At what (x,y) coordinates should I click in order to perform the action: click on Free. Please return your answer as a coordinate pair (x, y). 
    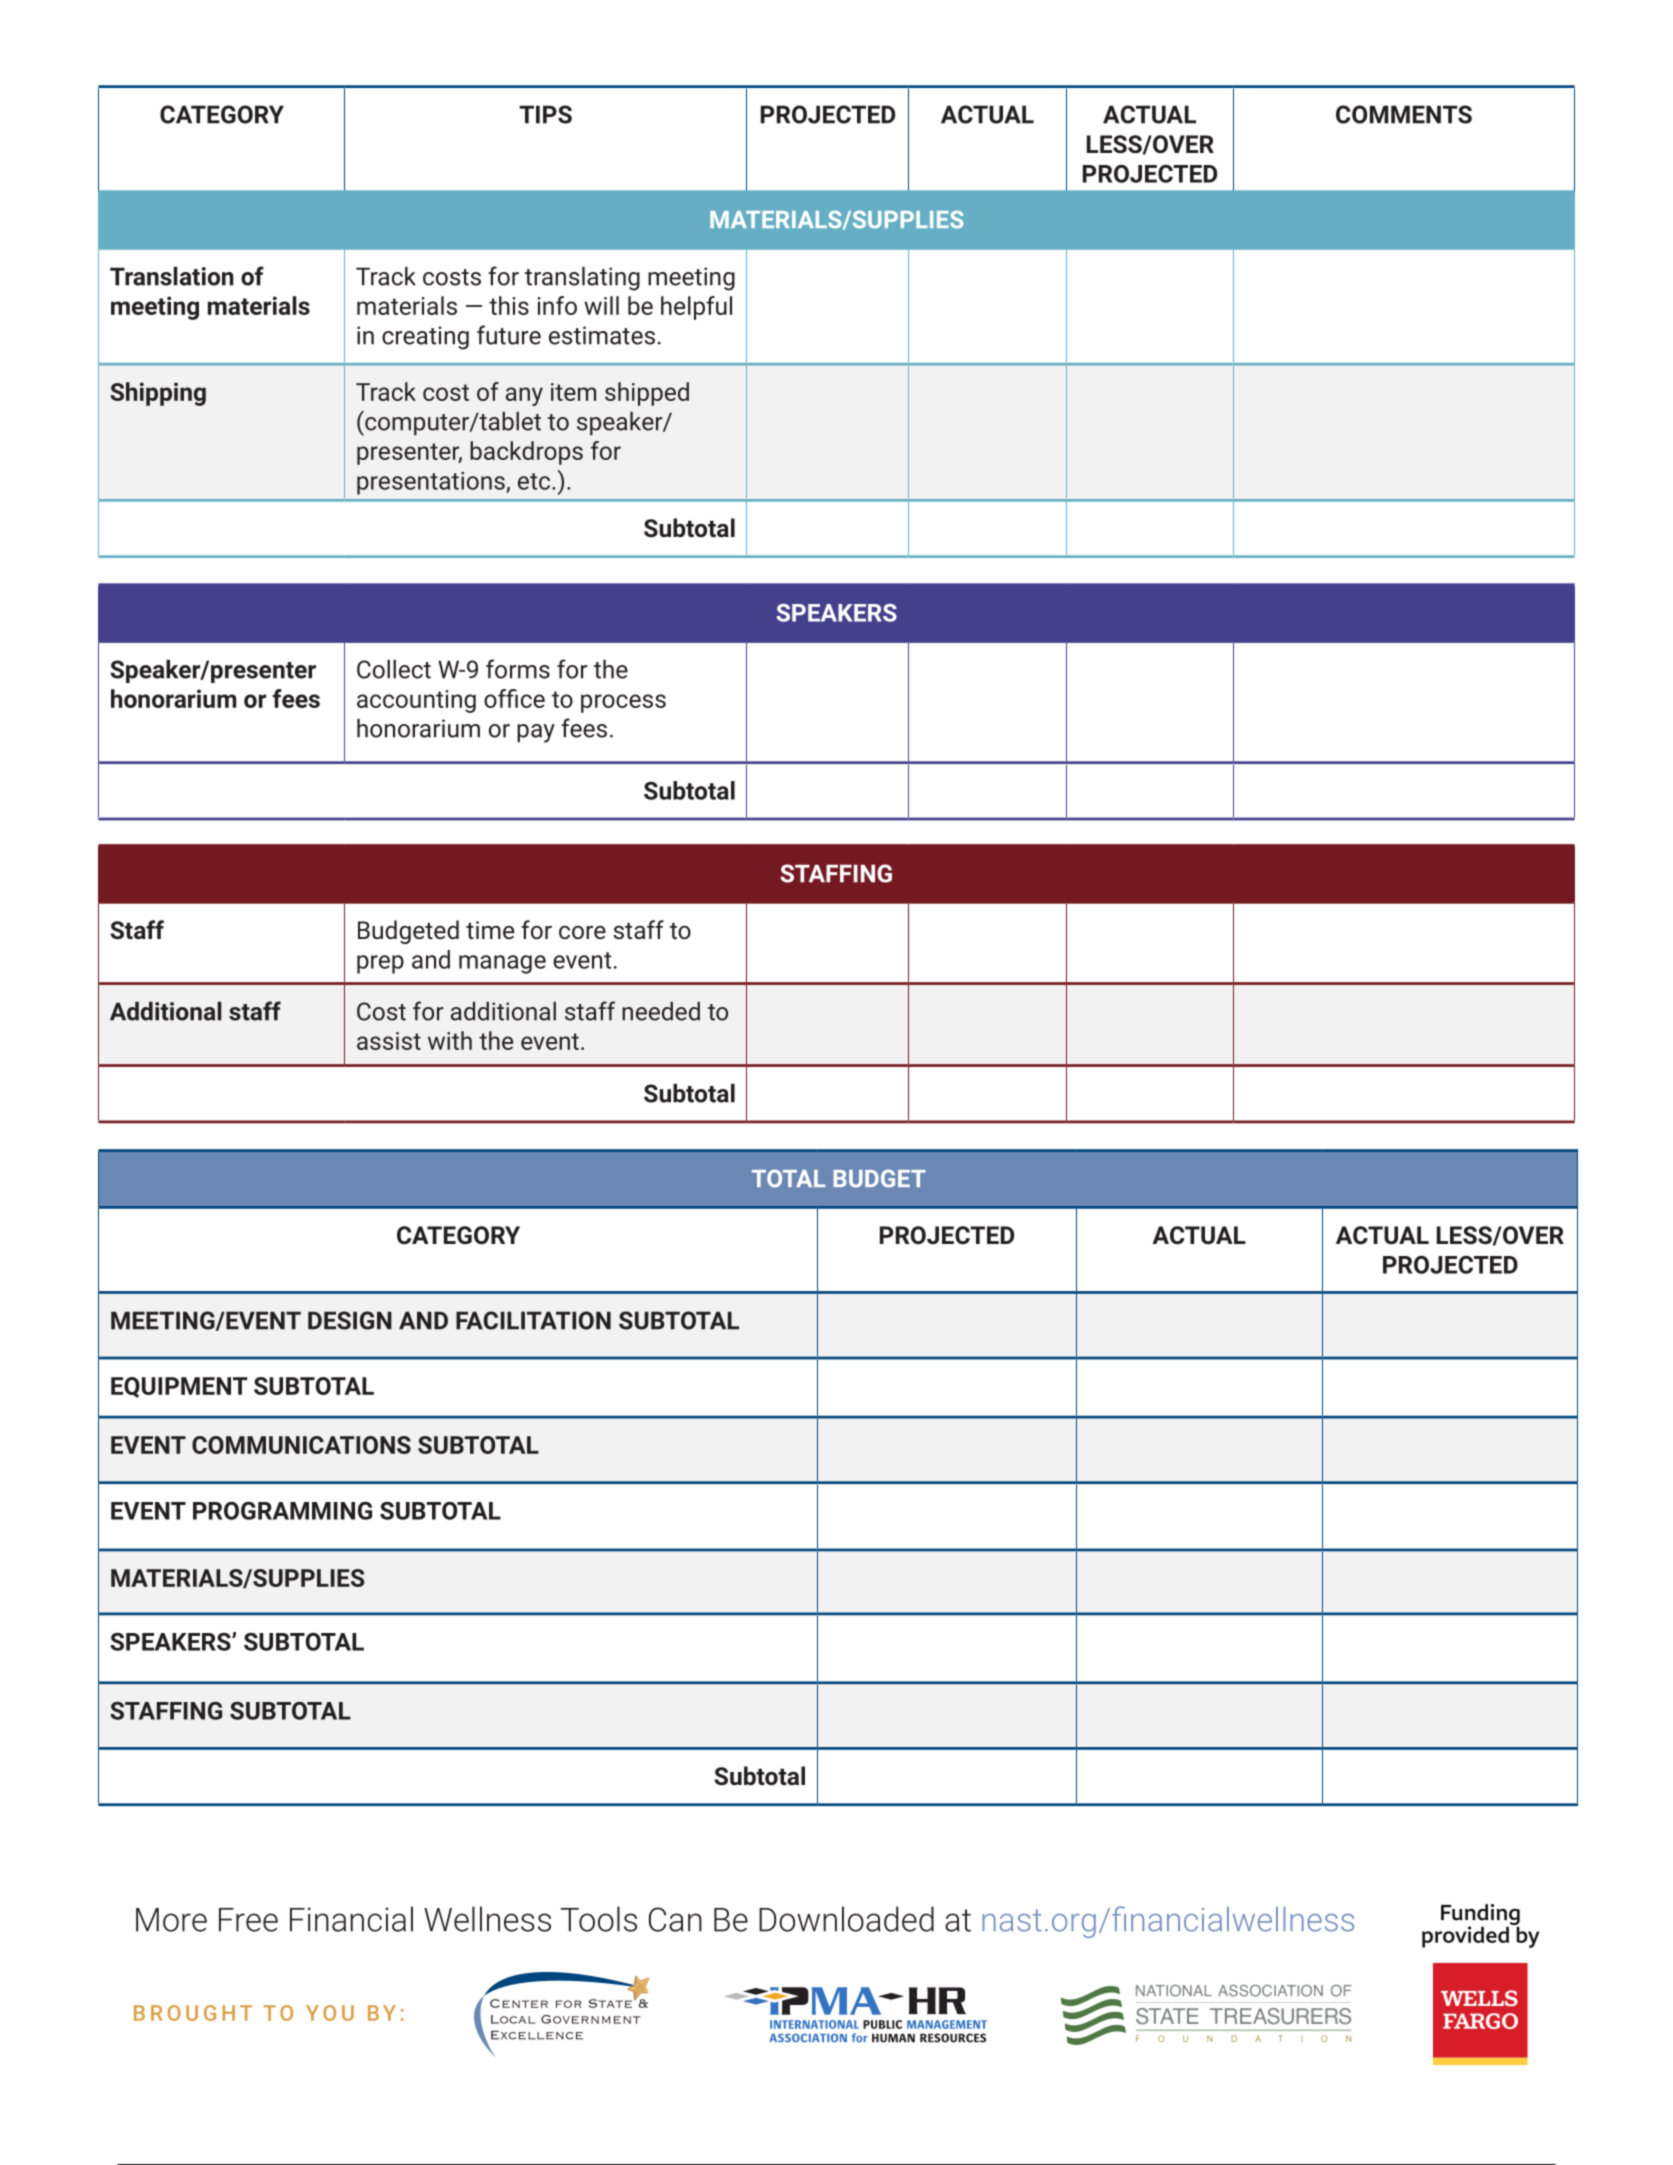
    Looking at the image, I should click on (248, 1920).
